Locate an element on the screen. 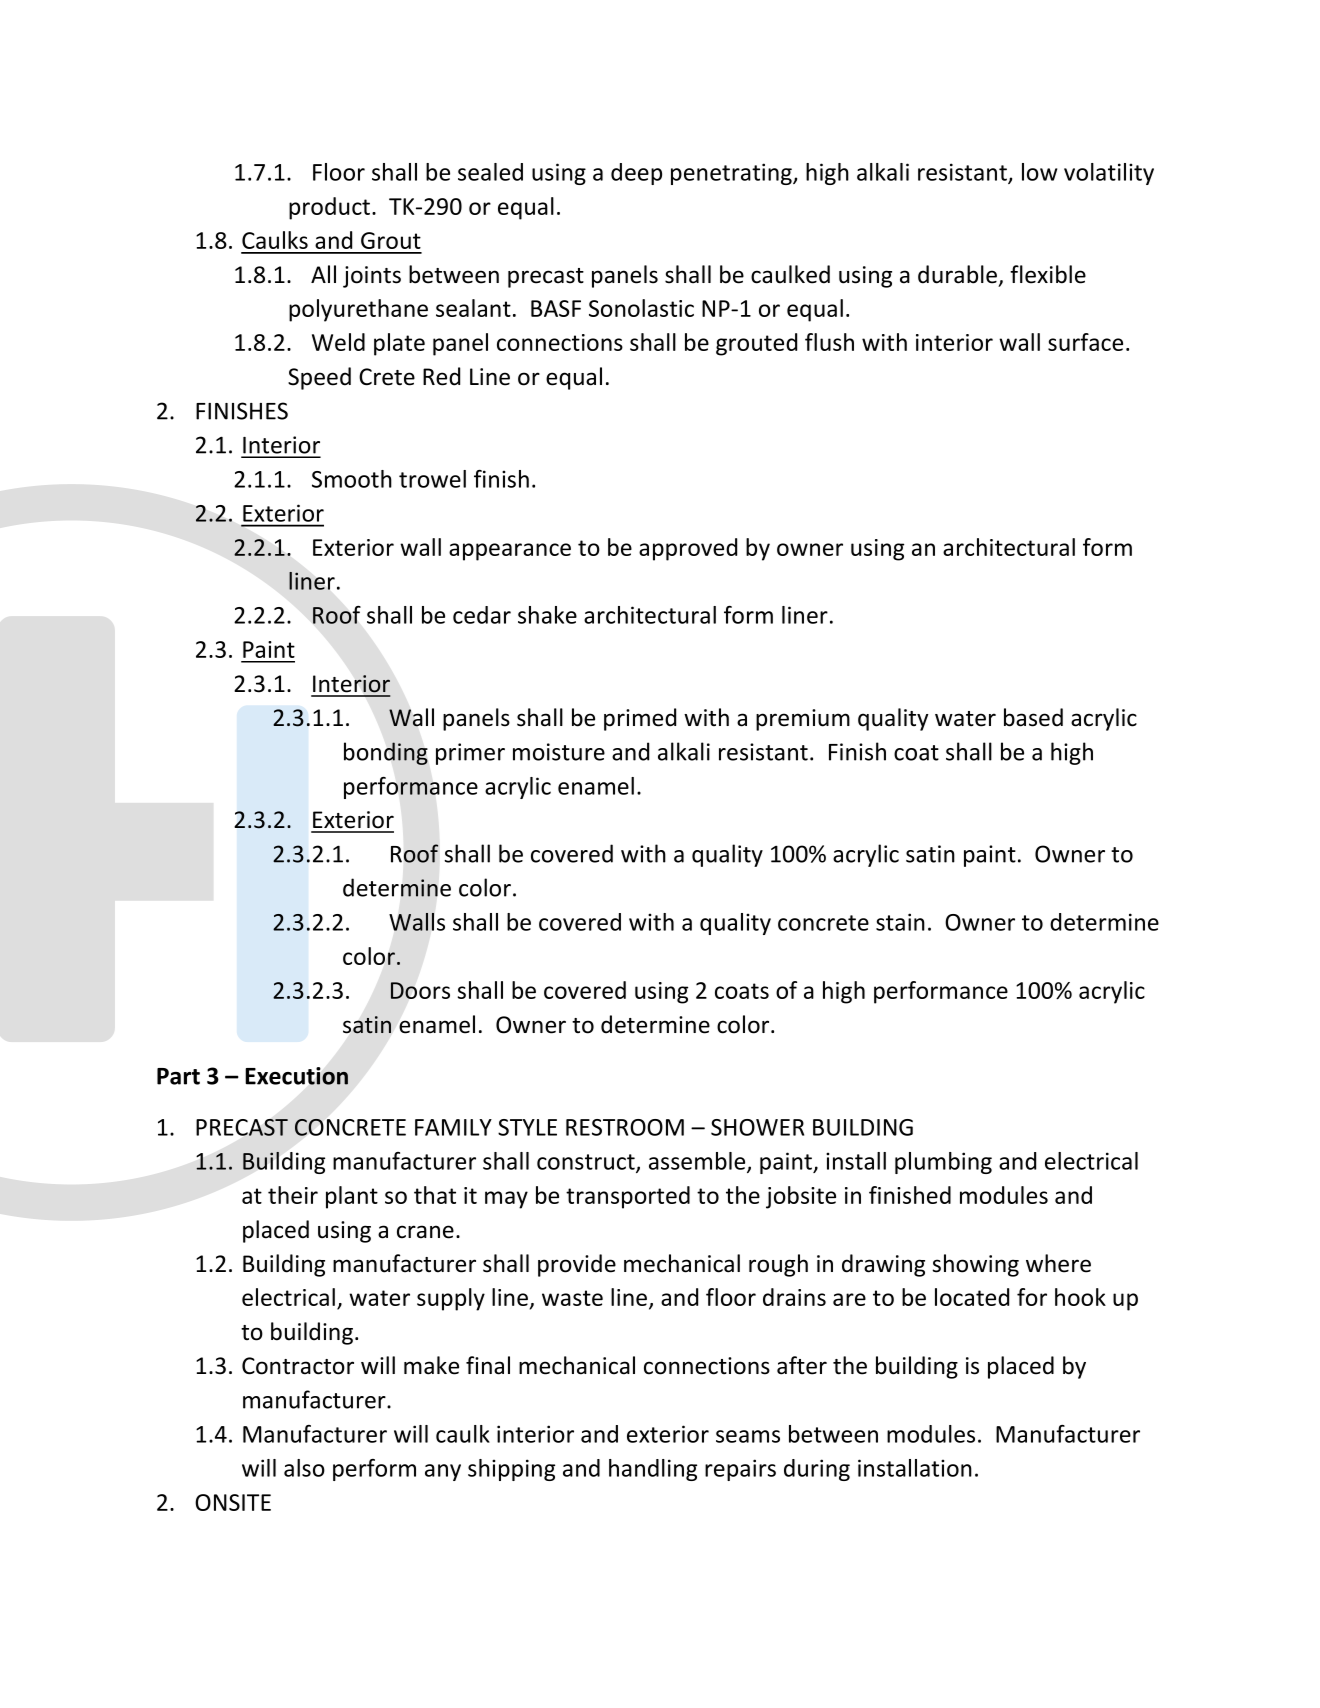 This screenshot has width=1320, height=1708. bonding is located at coordinates (386, 753).
